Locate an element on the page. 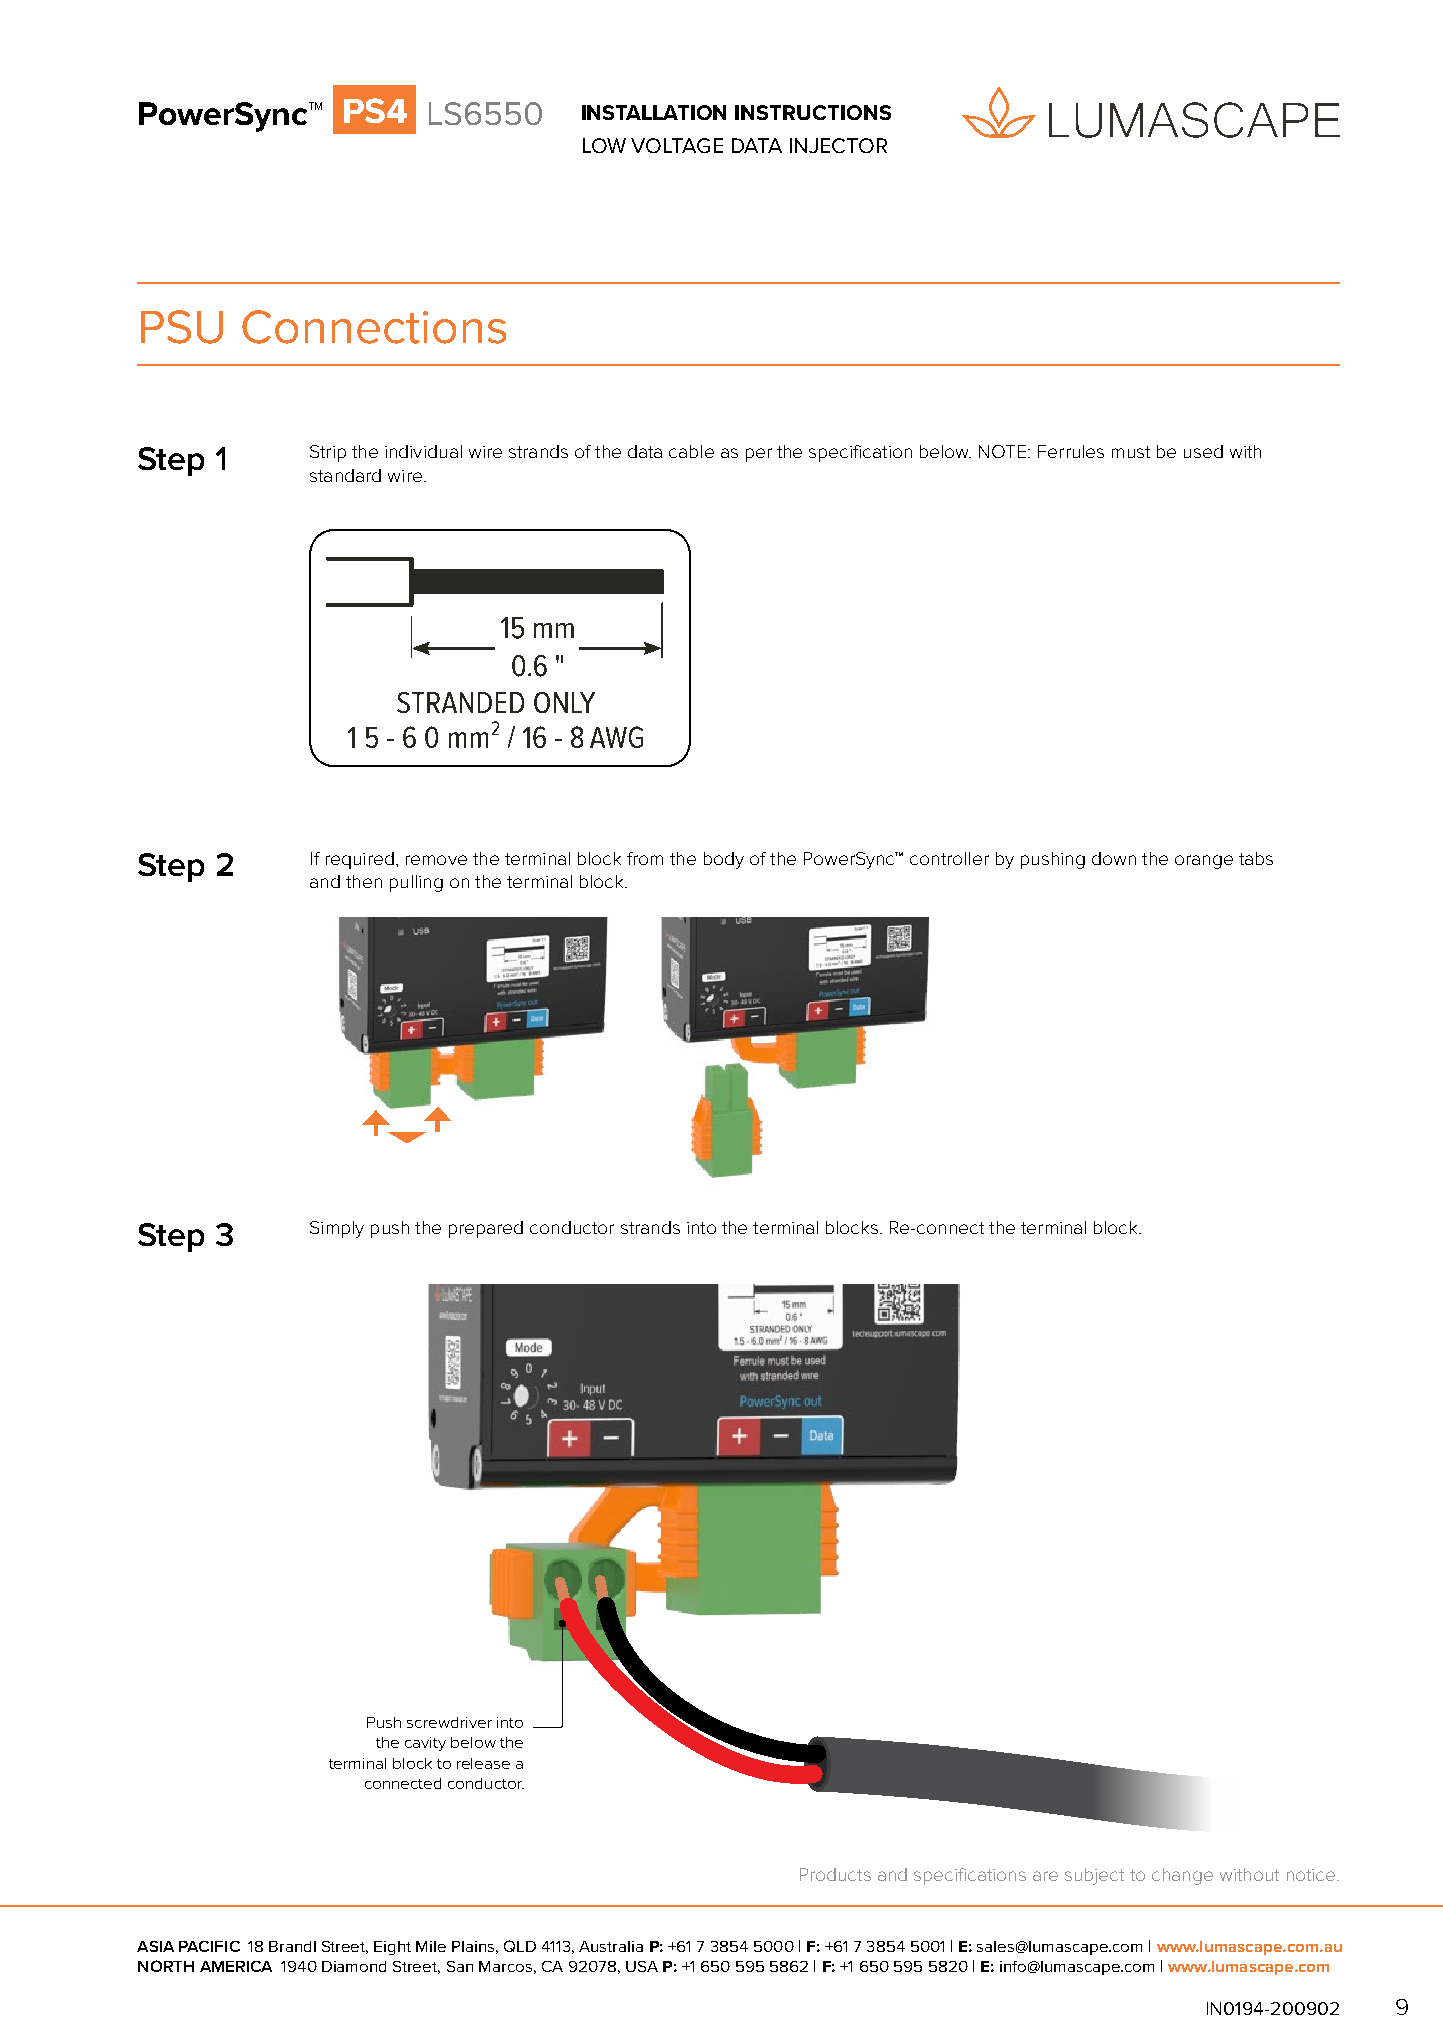 This document has width=1443, height=2040. cavity is located at coordinates (425, 1744).
